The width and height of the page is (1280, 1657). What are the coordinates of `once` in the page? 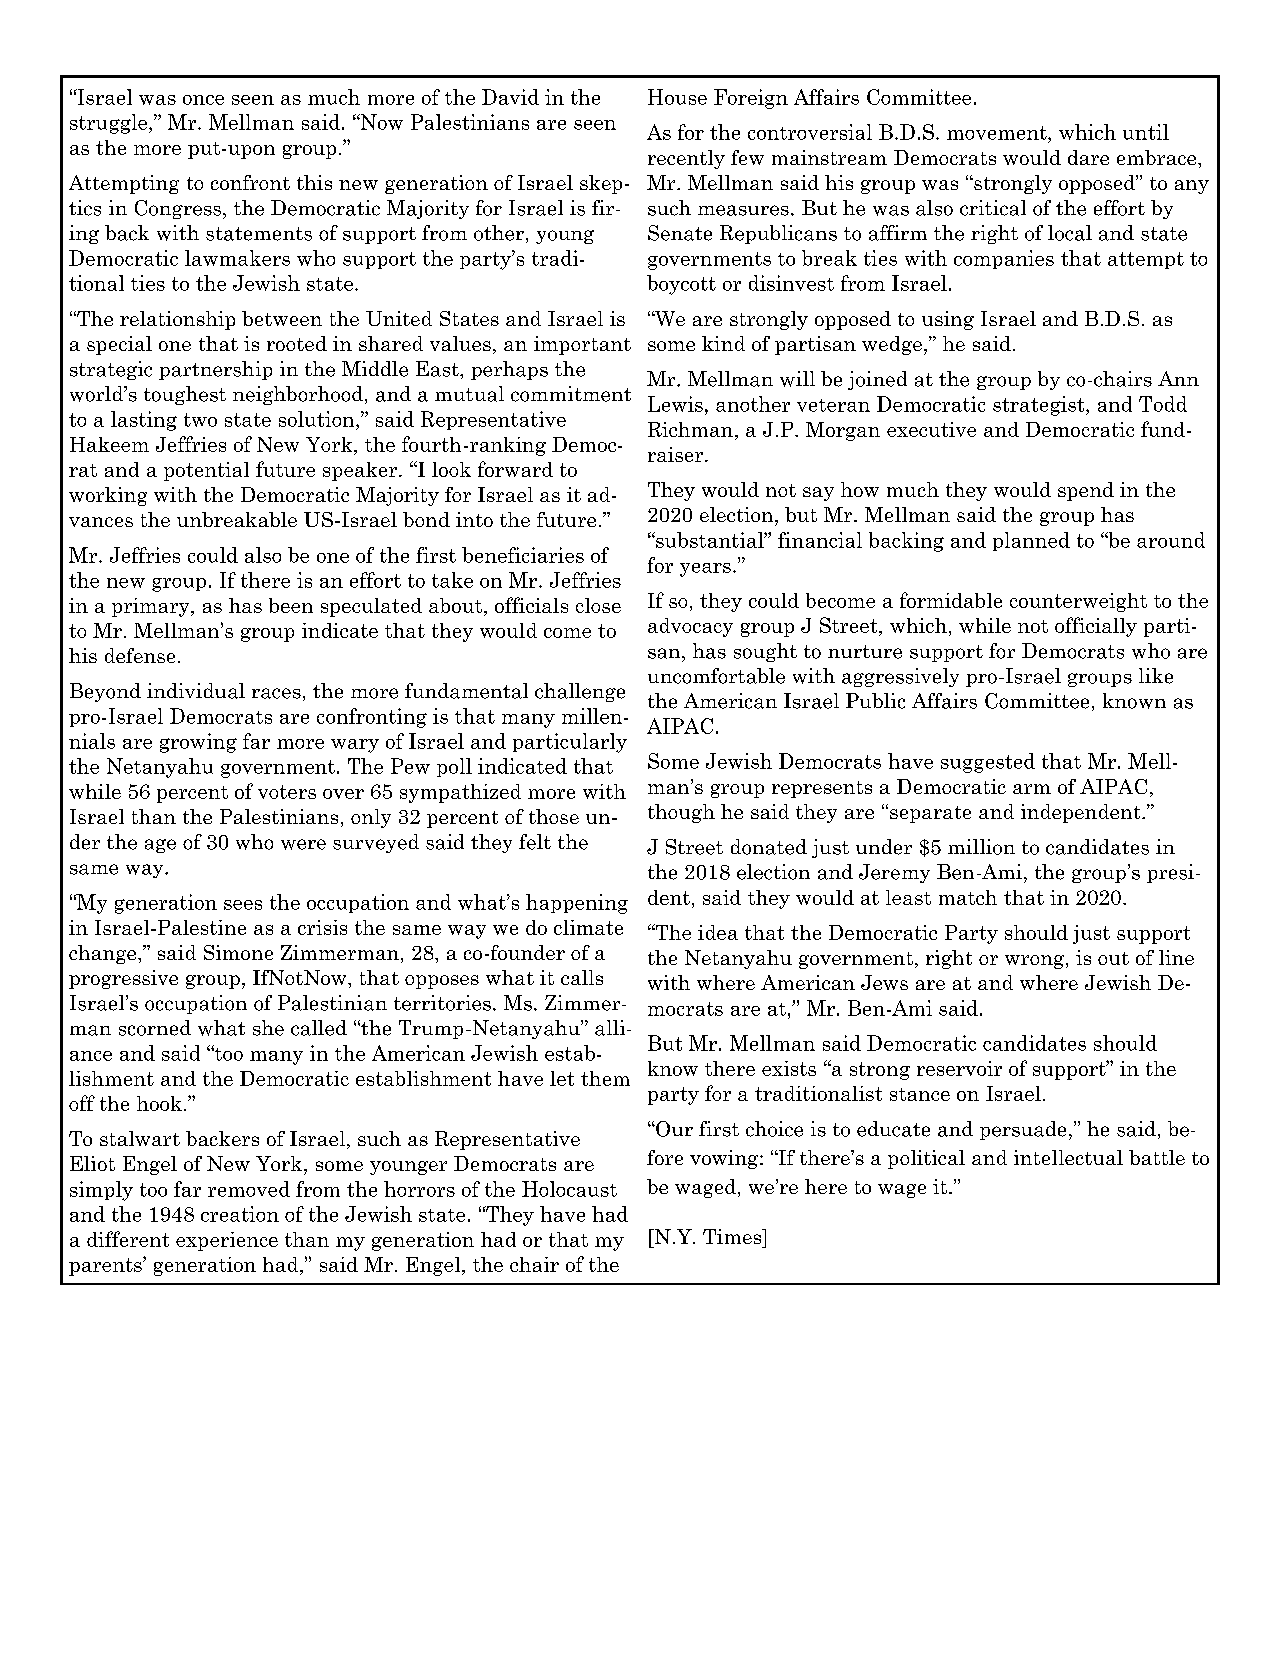 It's located at (203, 100).
